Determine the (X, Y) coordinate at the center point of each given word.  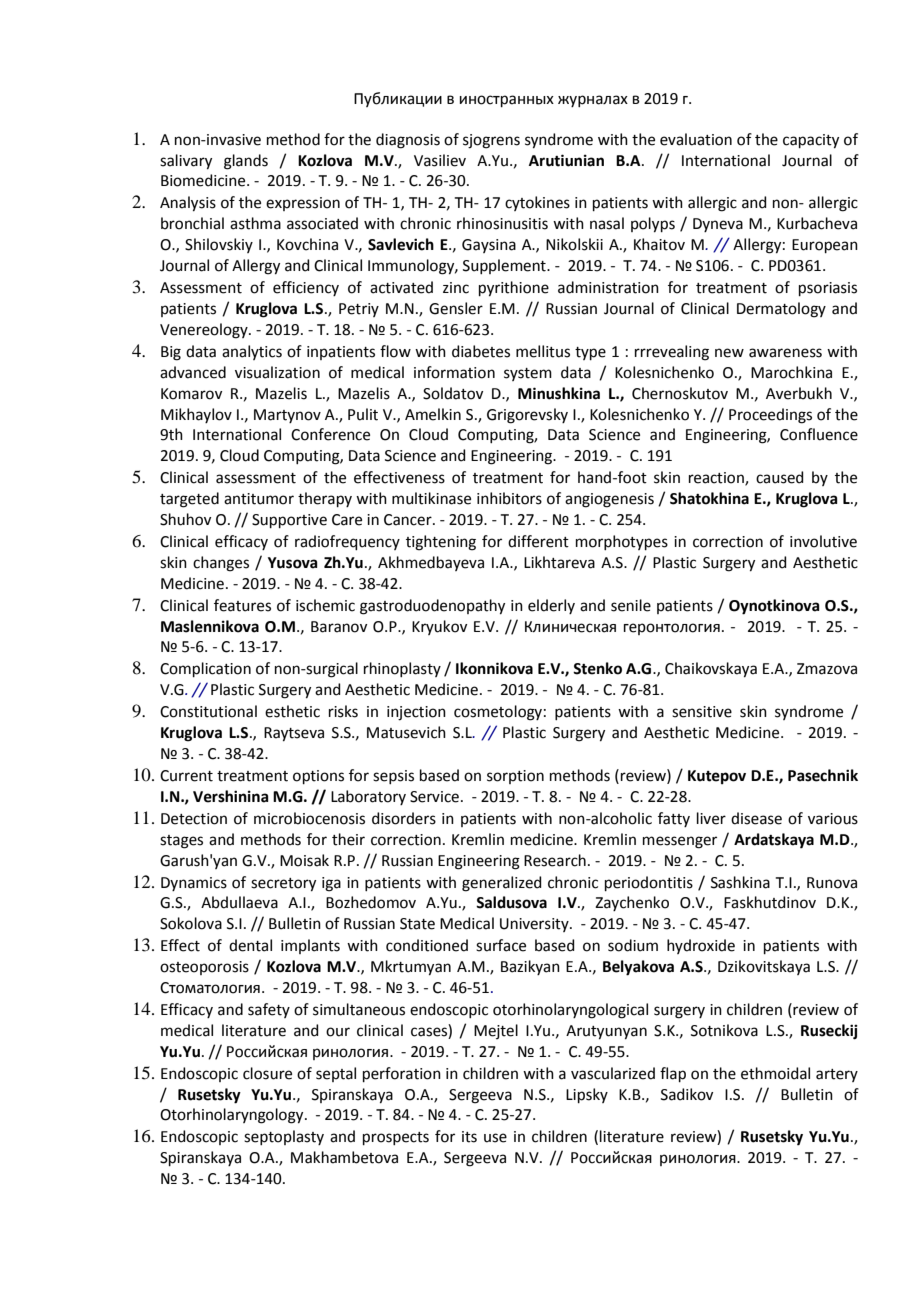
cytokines (537, 203)
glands (246, 162)
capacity (811, 141)
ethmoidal (775, 1073)
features (242, 605)
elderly (551, 606)
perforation (402, 1074)
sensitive (702, 712)
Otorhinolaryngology (233, 1116)
